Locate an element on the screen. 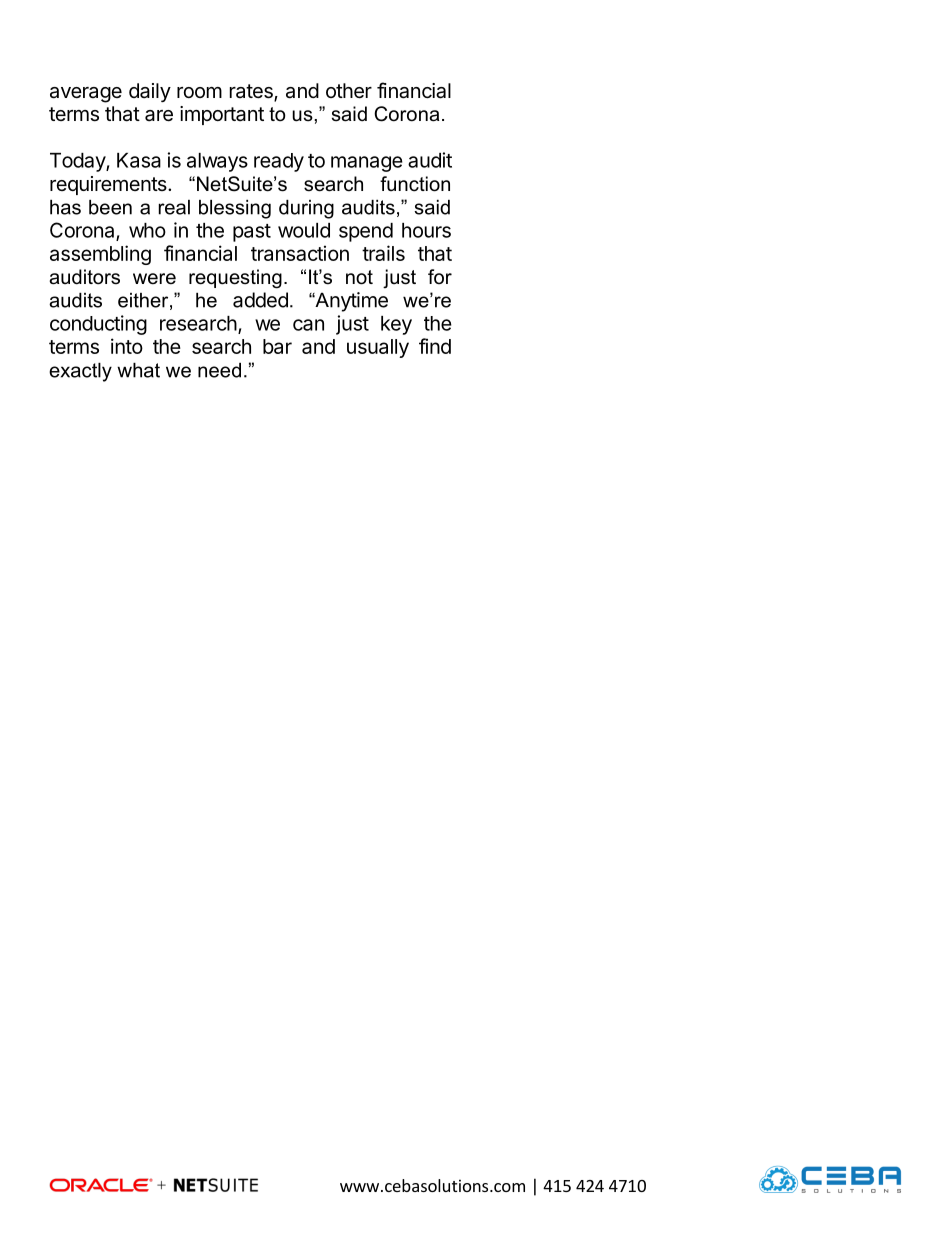  requirements is located at coordinates (109, 185).
